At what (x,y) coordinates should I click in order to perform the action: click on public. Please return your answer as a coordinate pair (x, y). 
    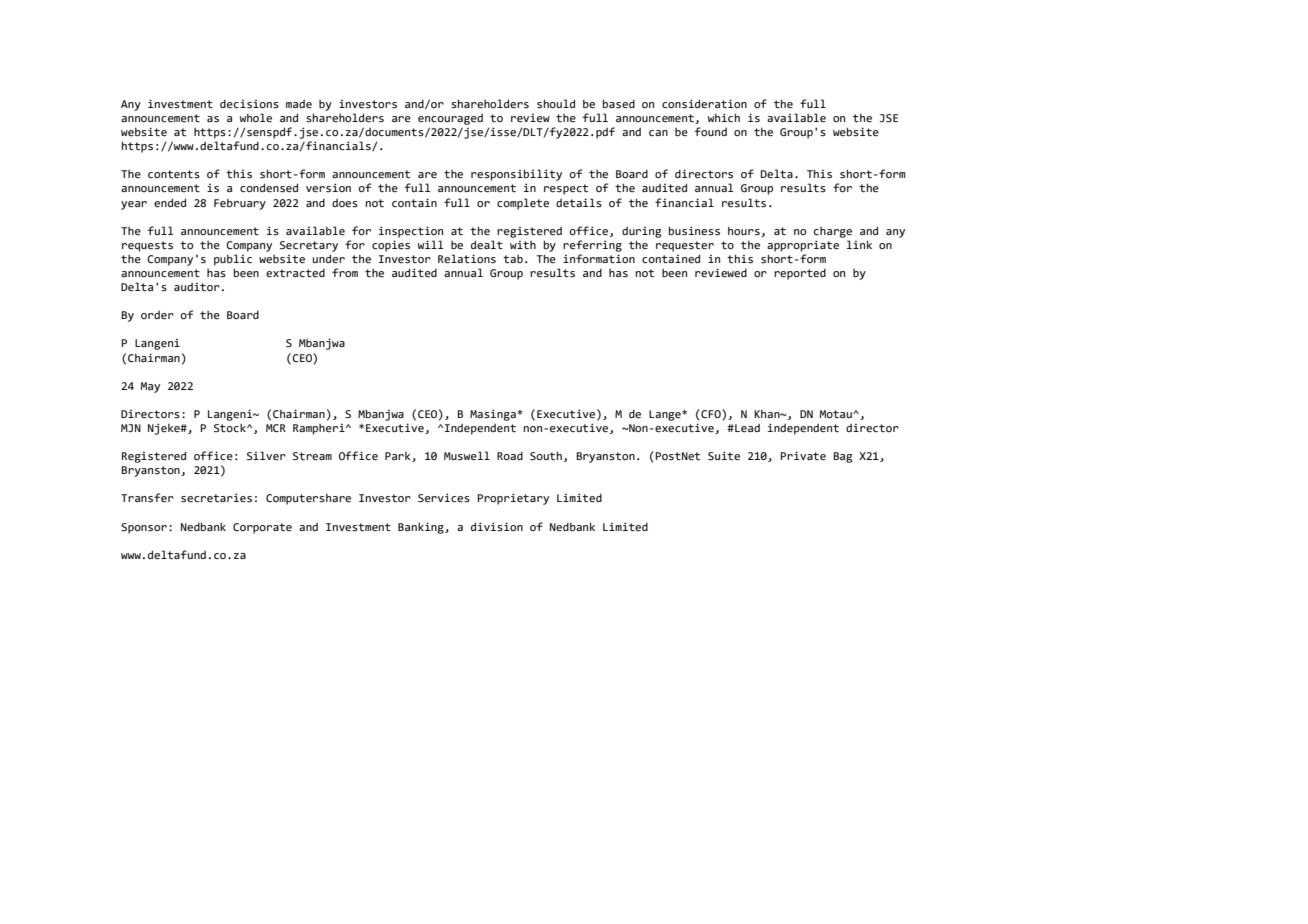
    Looking at the image, I should click on (233, 260).
